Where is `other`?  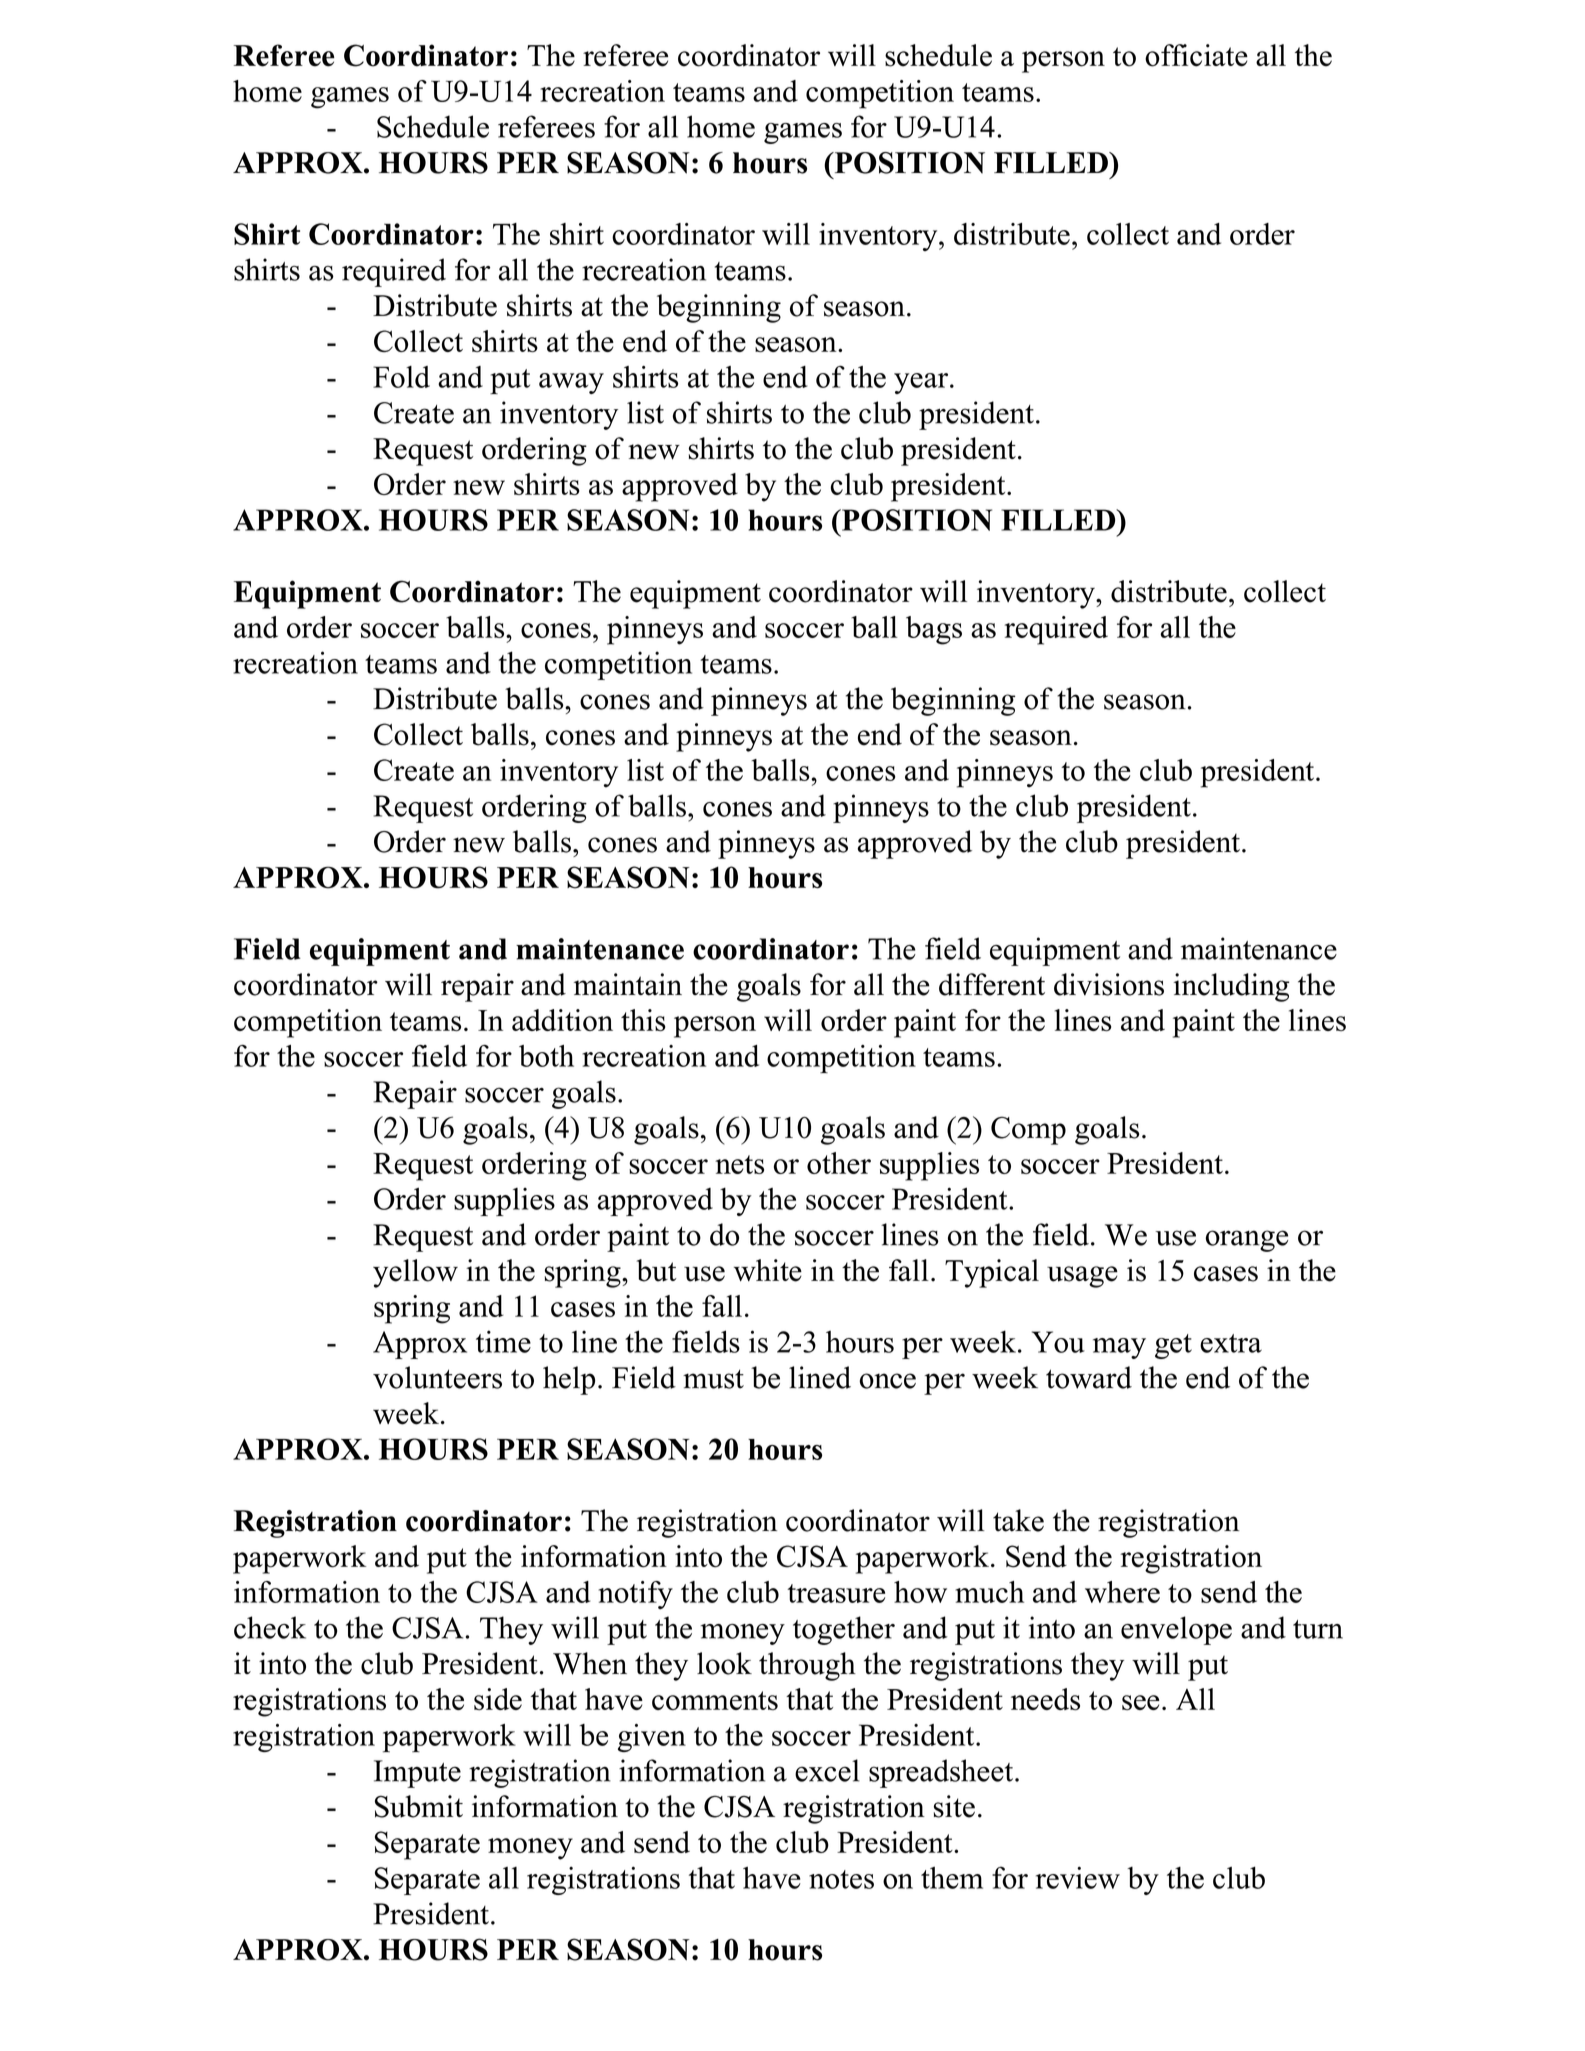
other is located at coordinates (839, 1163).
